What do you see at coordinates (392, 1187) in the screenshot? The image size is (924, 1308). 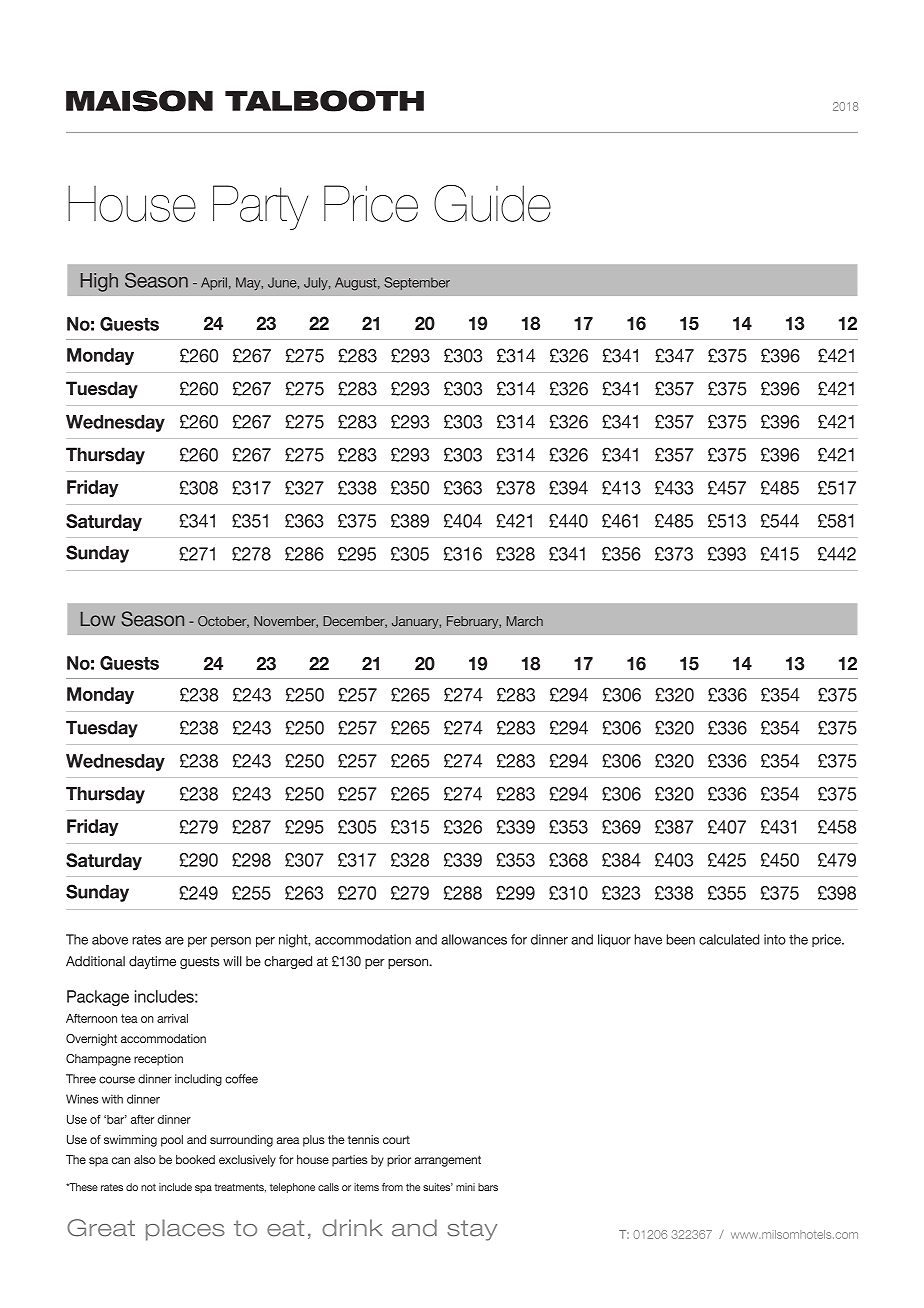 I see `from` at bounding box center [392, 1187].
